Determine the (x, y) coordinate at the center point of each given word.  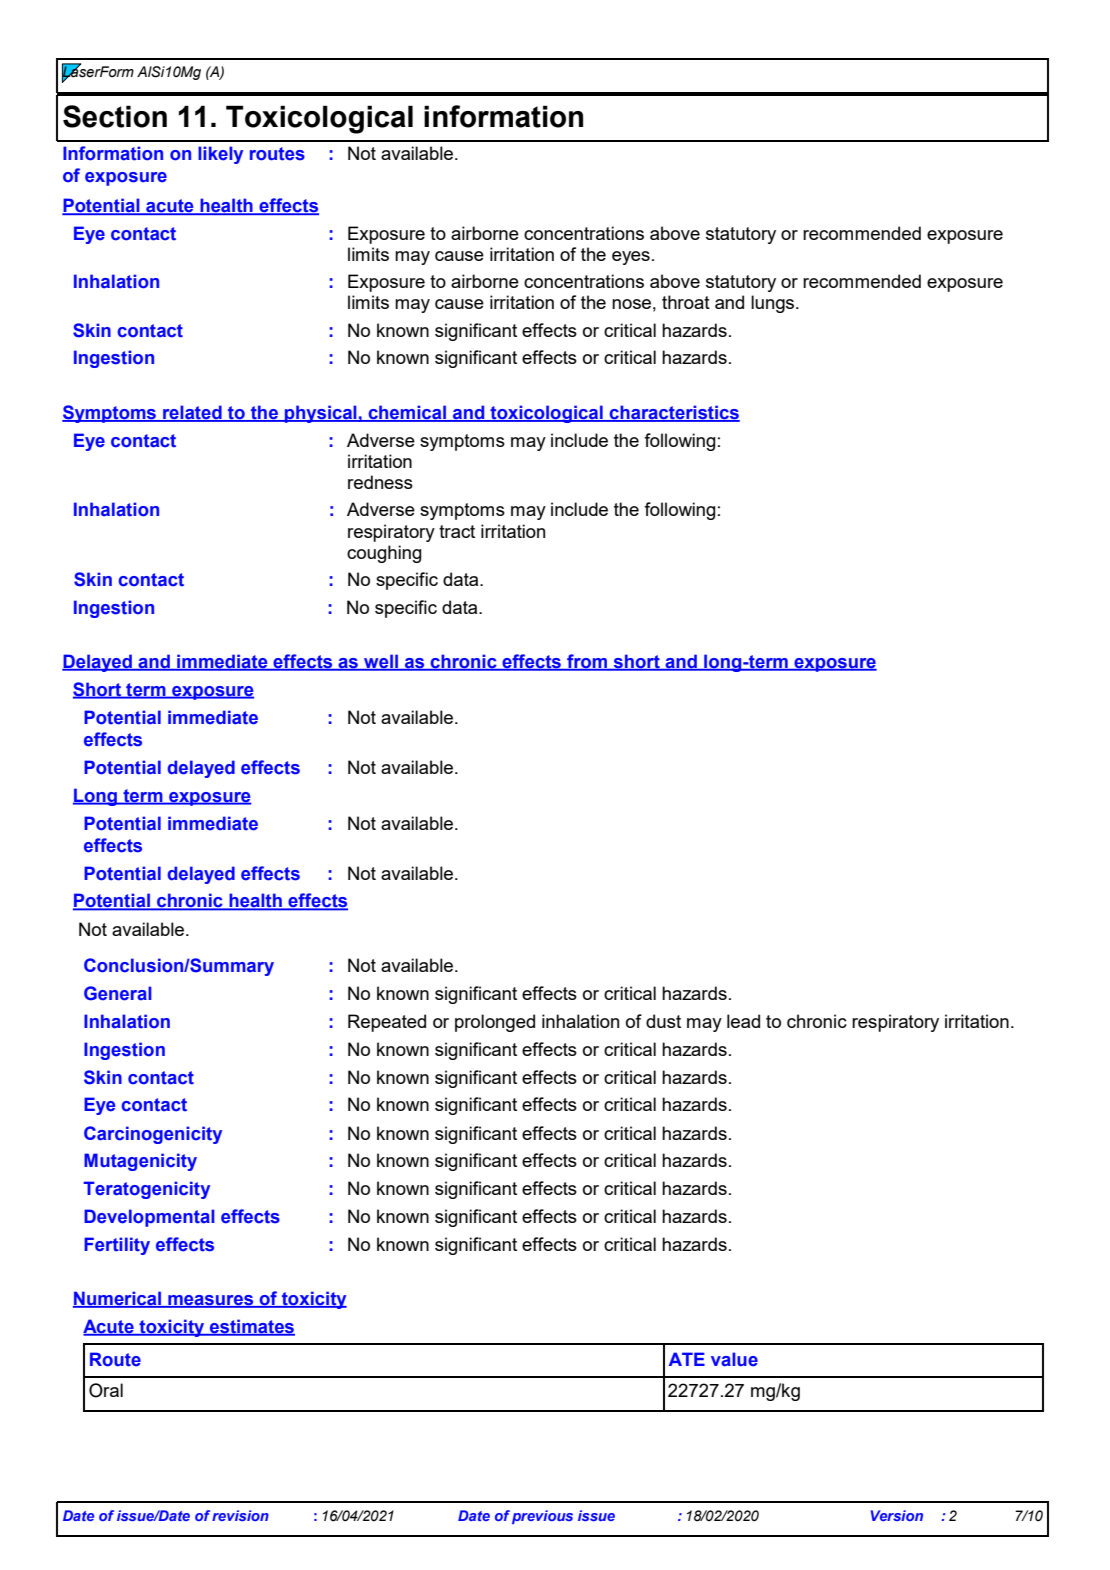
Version (897, 1515)
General (118, 993)
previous (542, 1517)
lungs (774, 304)
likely (220, 155)
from (587, 662)
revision (240, 1515)
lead (743, 1021)
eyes (631, 258)
